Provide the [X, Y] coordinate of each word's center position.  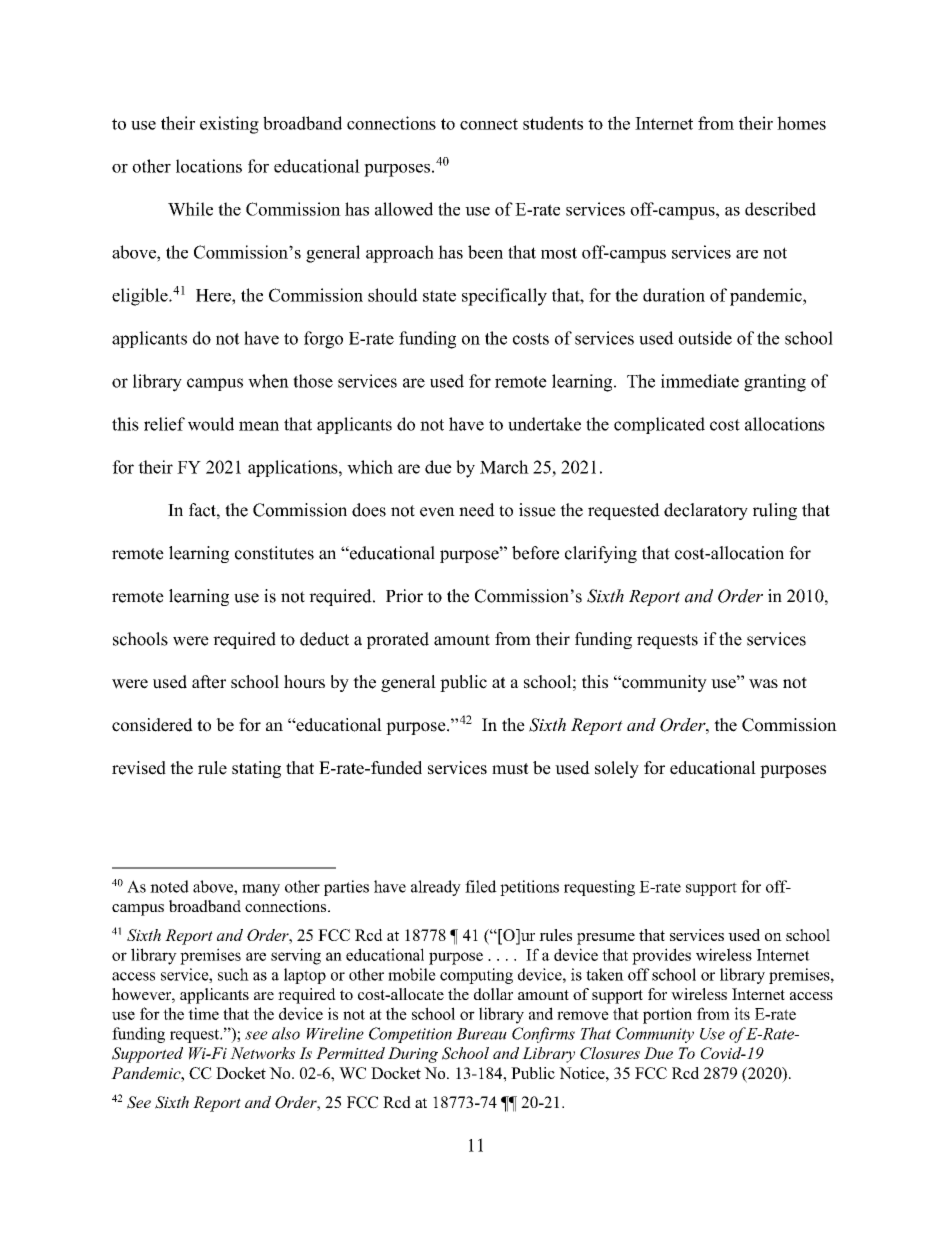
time [203, 1013]
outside [705, 338]
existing [229, 125]
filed [481, 886]
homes [801, 123]
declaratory [706, 511]
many [261, 890]
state [439, 296]
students [553, 123]
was [763, 684]
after [209, 682]
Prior [404, 596]
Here [214, 295]
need [477, 510]
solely [617, 769]
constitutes [274, 553]
